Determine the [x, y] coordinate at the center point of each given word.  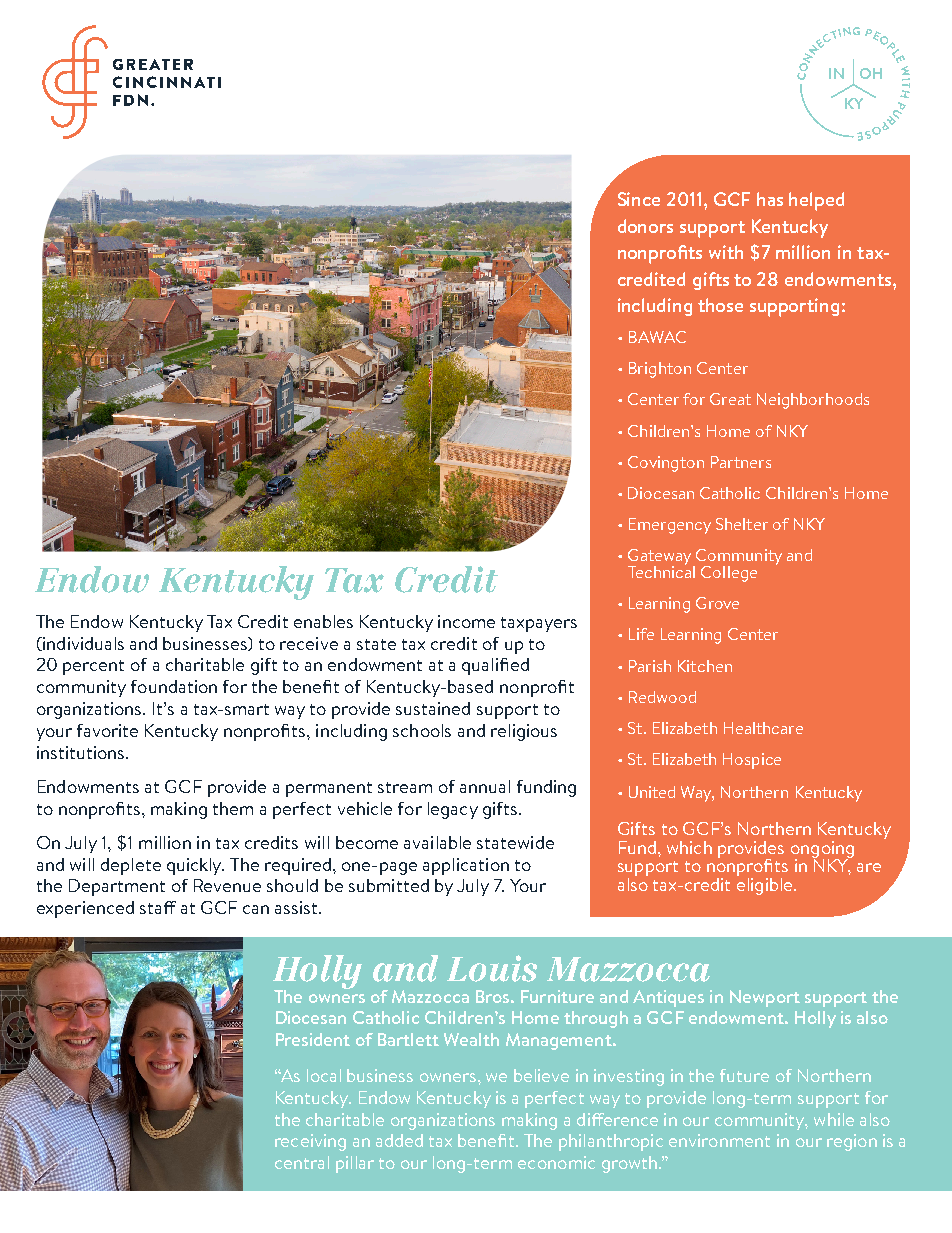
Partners [741, 462]
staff [158, 907]
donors [645, 226]
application [466, 866]
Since [639, 199]
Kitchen [705, 666]
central [302, 1162]
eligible [766, 886]
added [399, 1140]
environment [719, 1140]
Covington [666, 464]
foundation [174, 686]
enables [323, 621]
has [770, 199]
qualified [495, 666]
